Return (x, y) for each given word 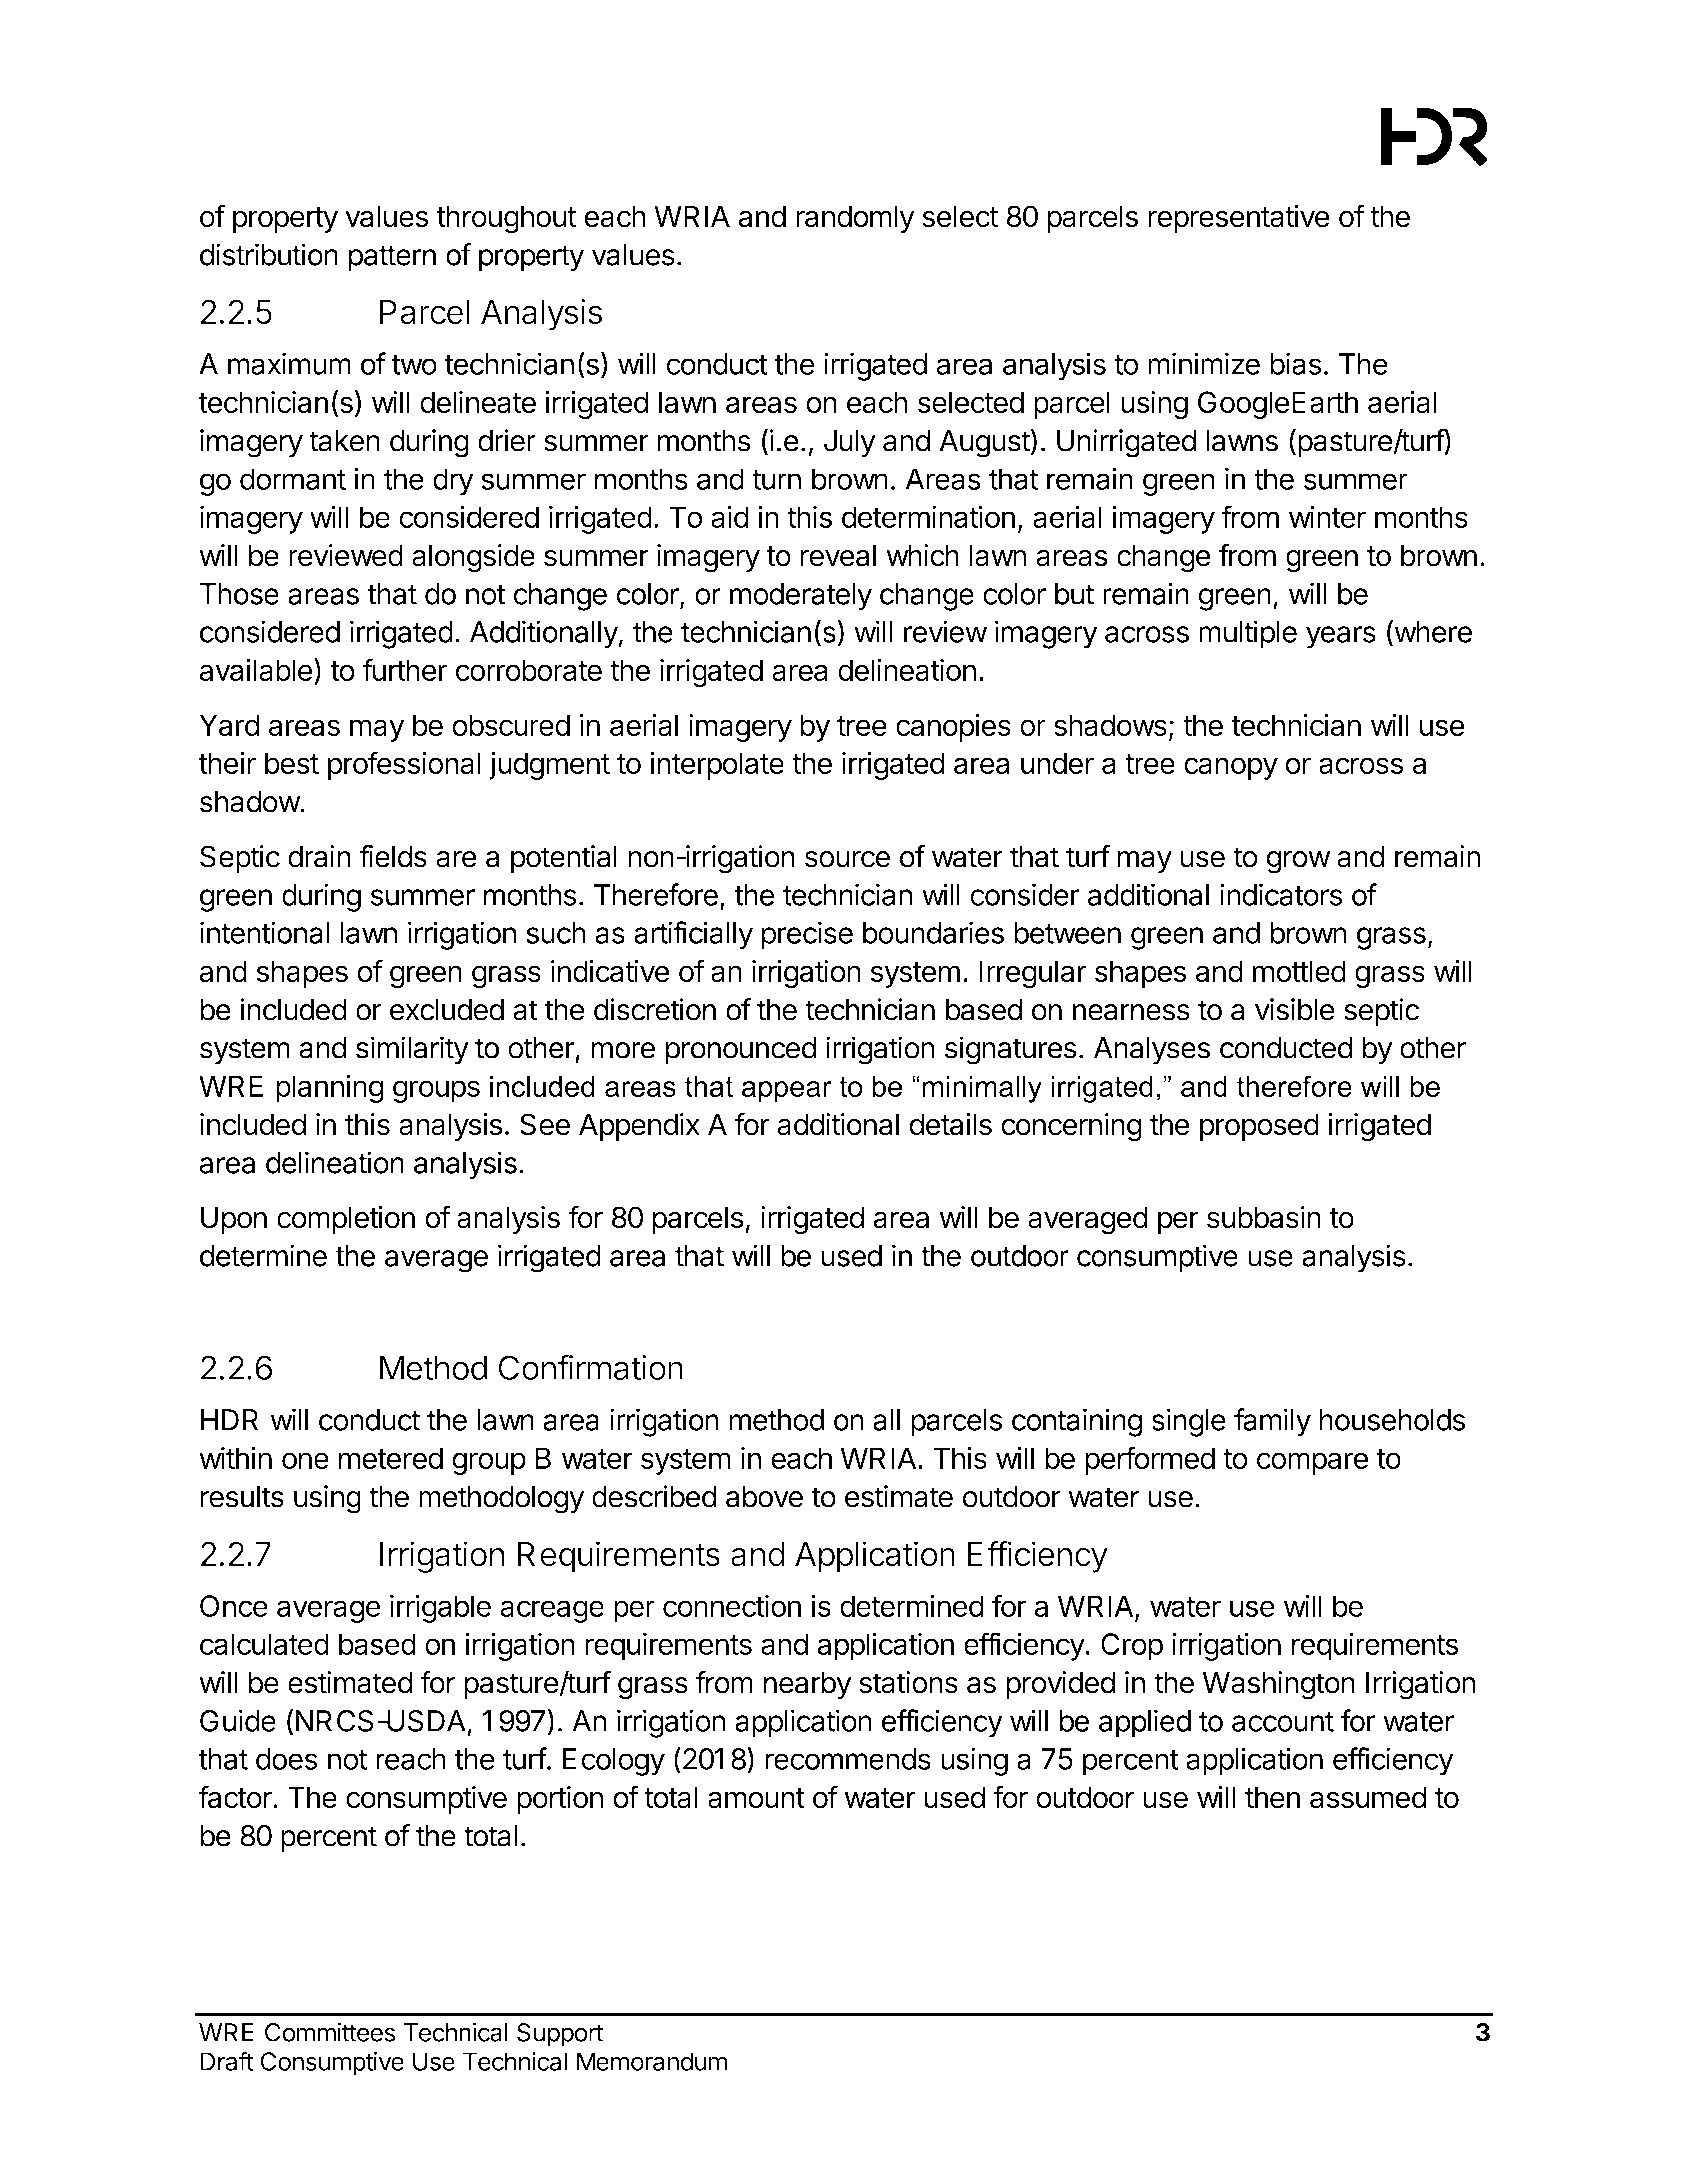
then (1272, 1797)
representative (1239, 219)
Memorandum (652, 2061)
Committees (330, 2032)
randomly (855, 219)
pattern (392, 258)
